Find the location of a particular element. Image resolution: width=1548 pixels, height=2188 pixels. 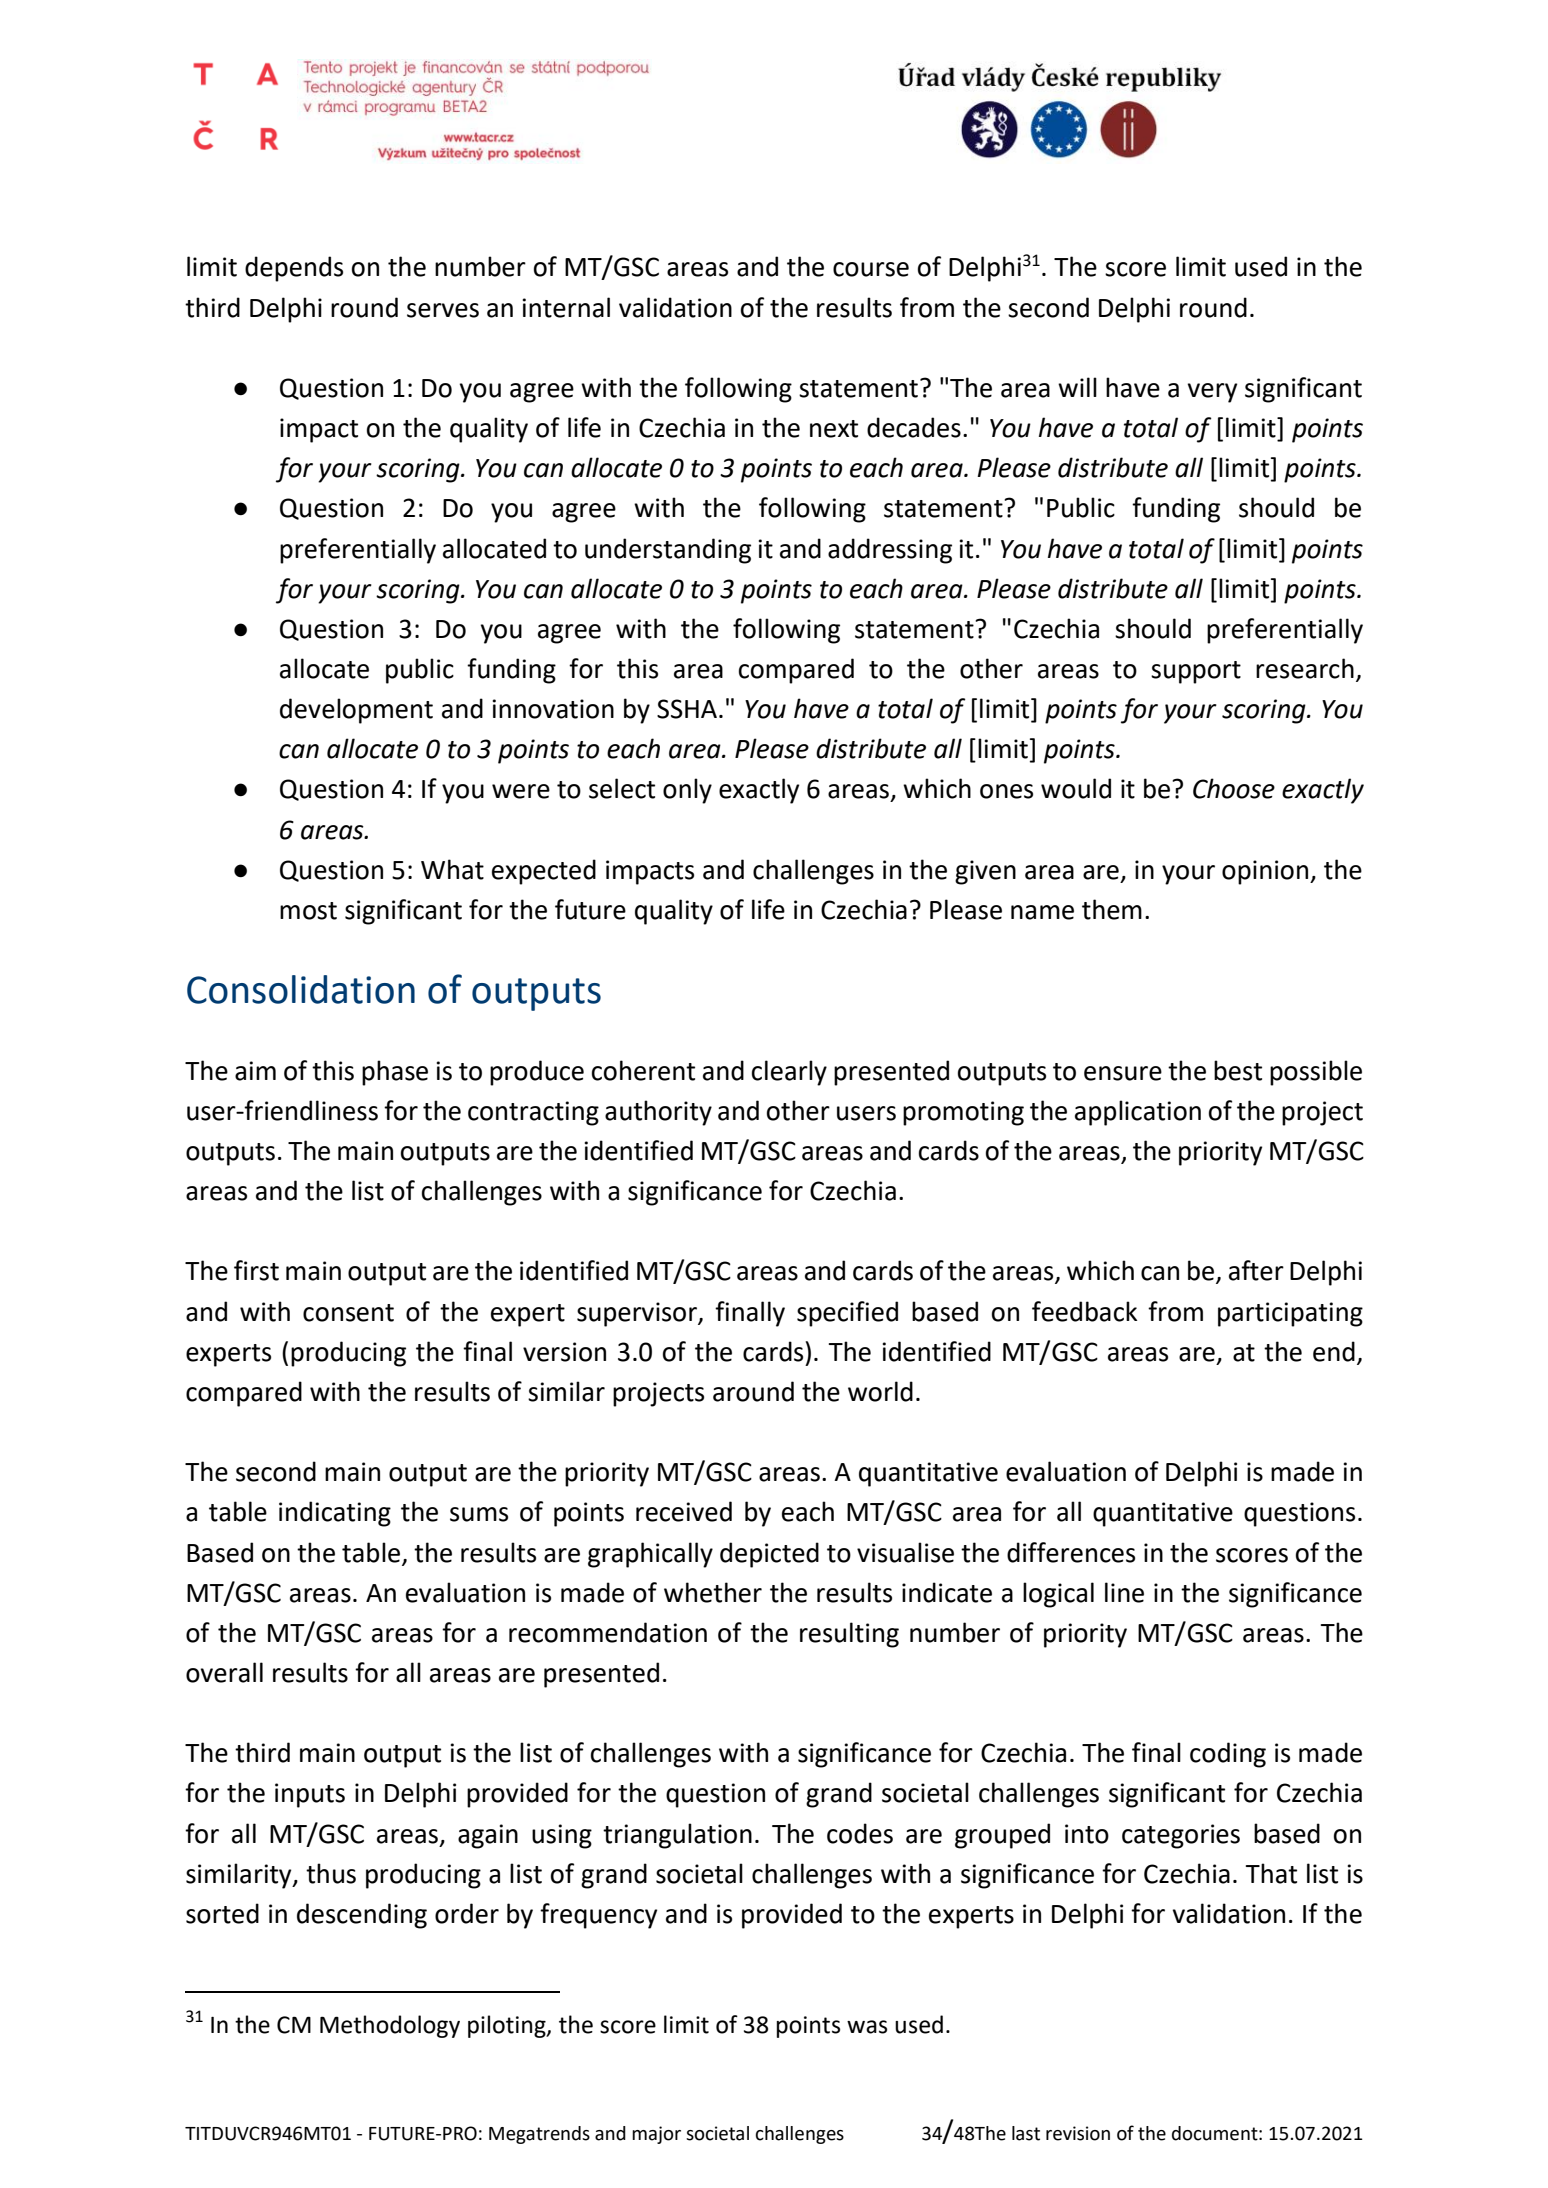

Choose is located at coordinates (1234, 788).
